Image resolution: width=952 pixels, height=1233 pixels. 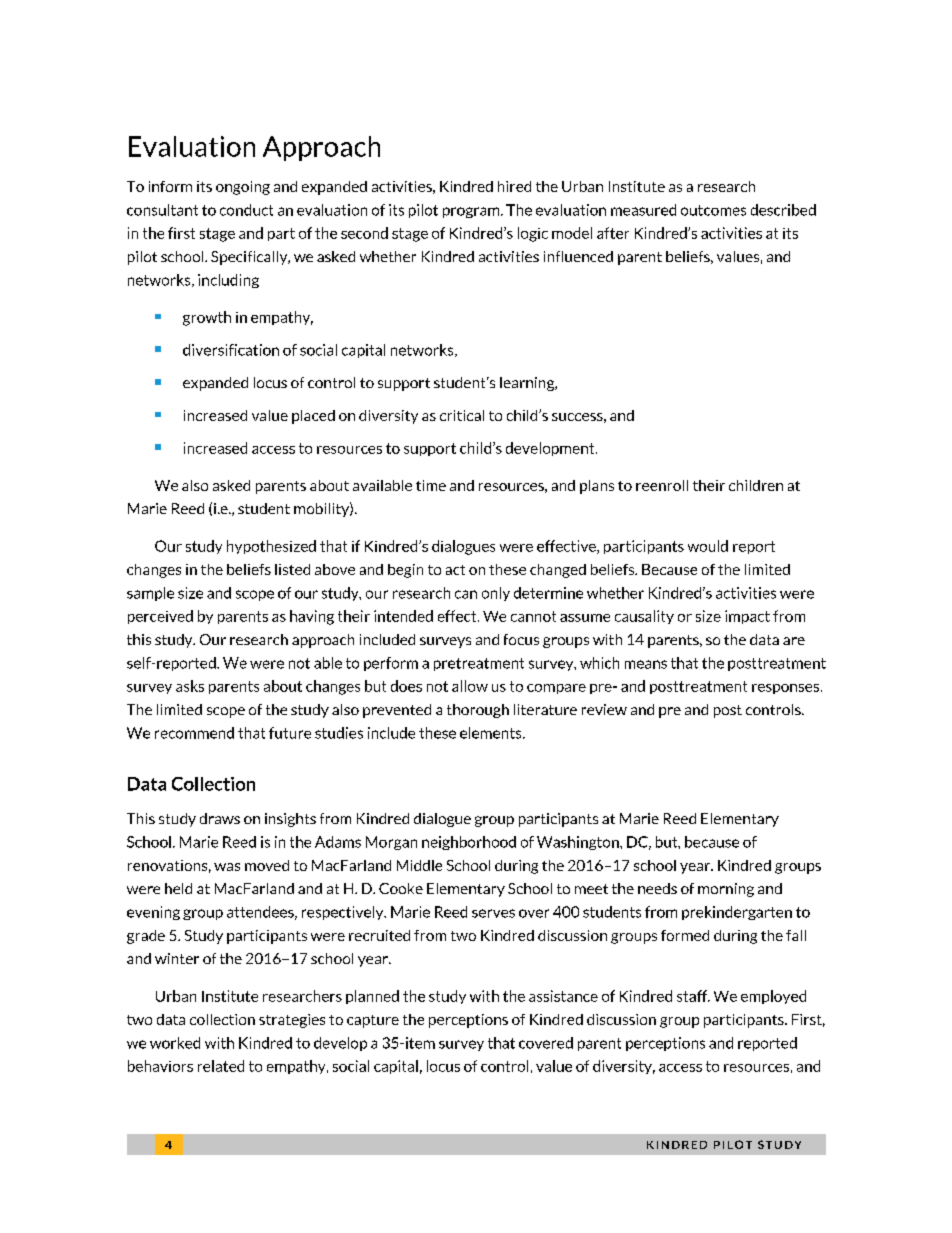 I want to click on outcomes, so click(x=713, y=210).
